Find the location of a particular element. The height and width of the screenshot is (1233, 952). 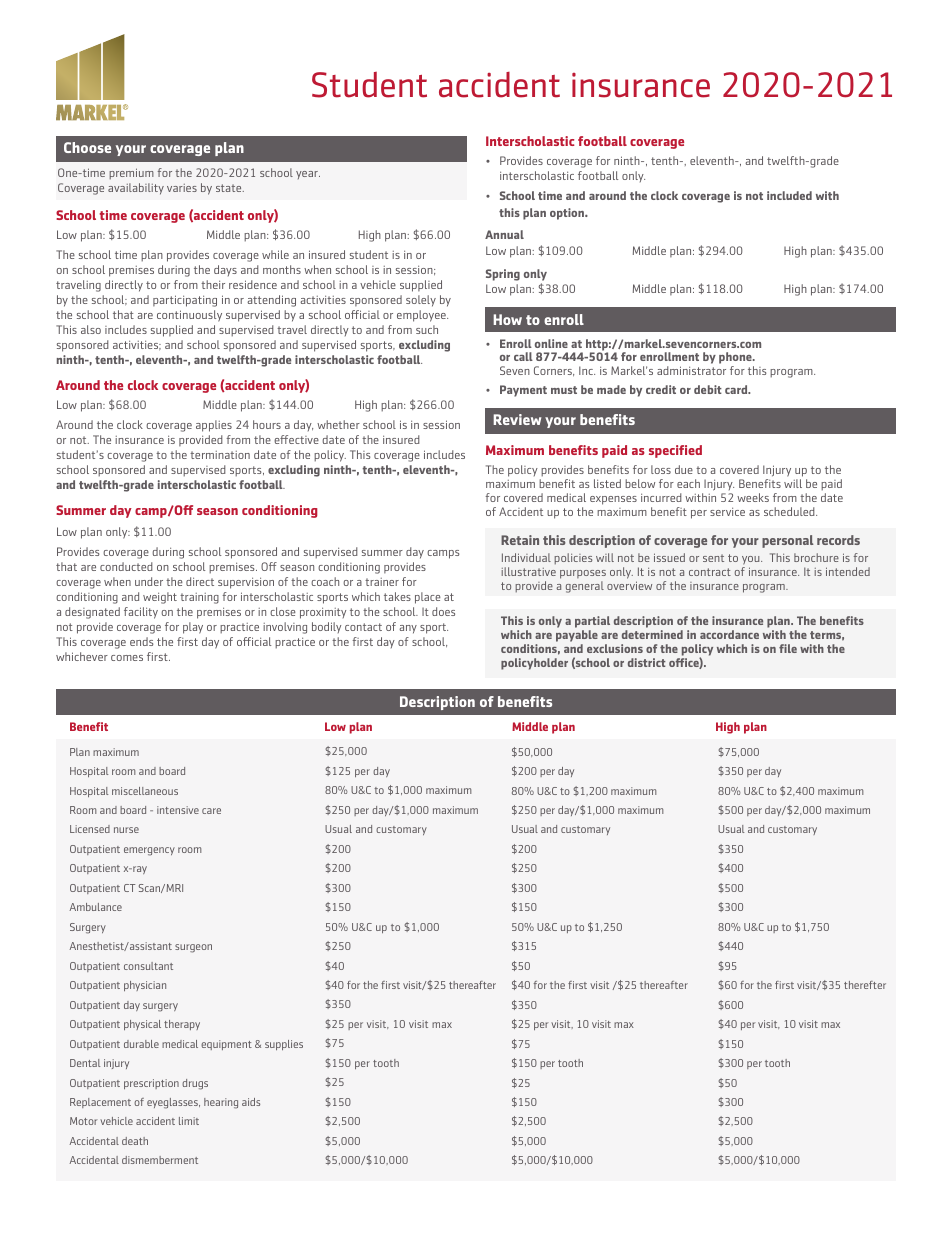

included is located at coordinates (789, 195).
